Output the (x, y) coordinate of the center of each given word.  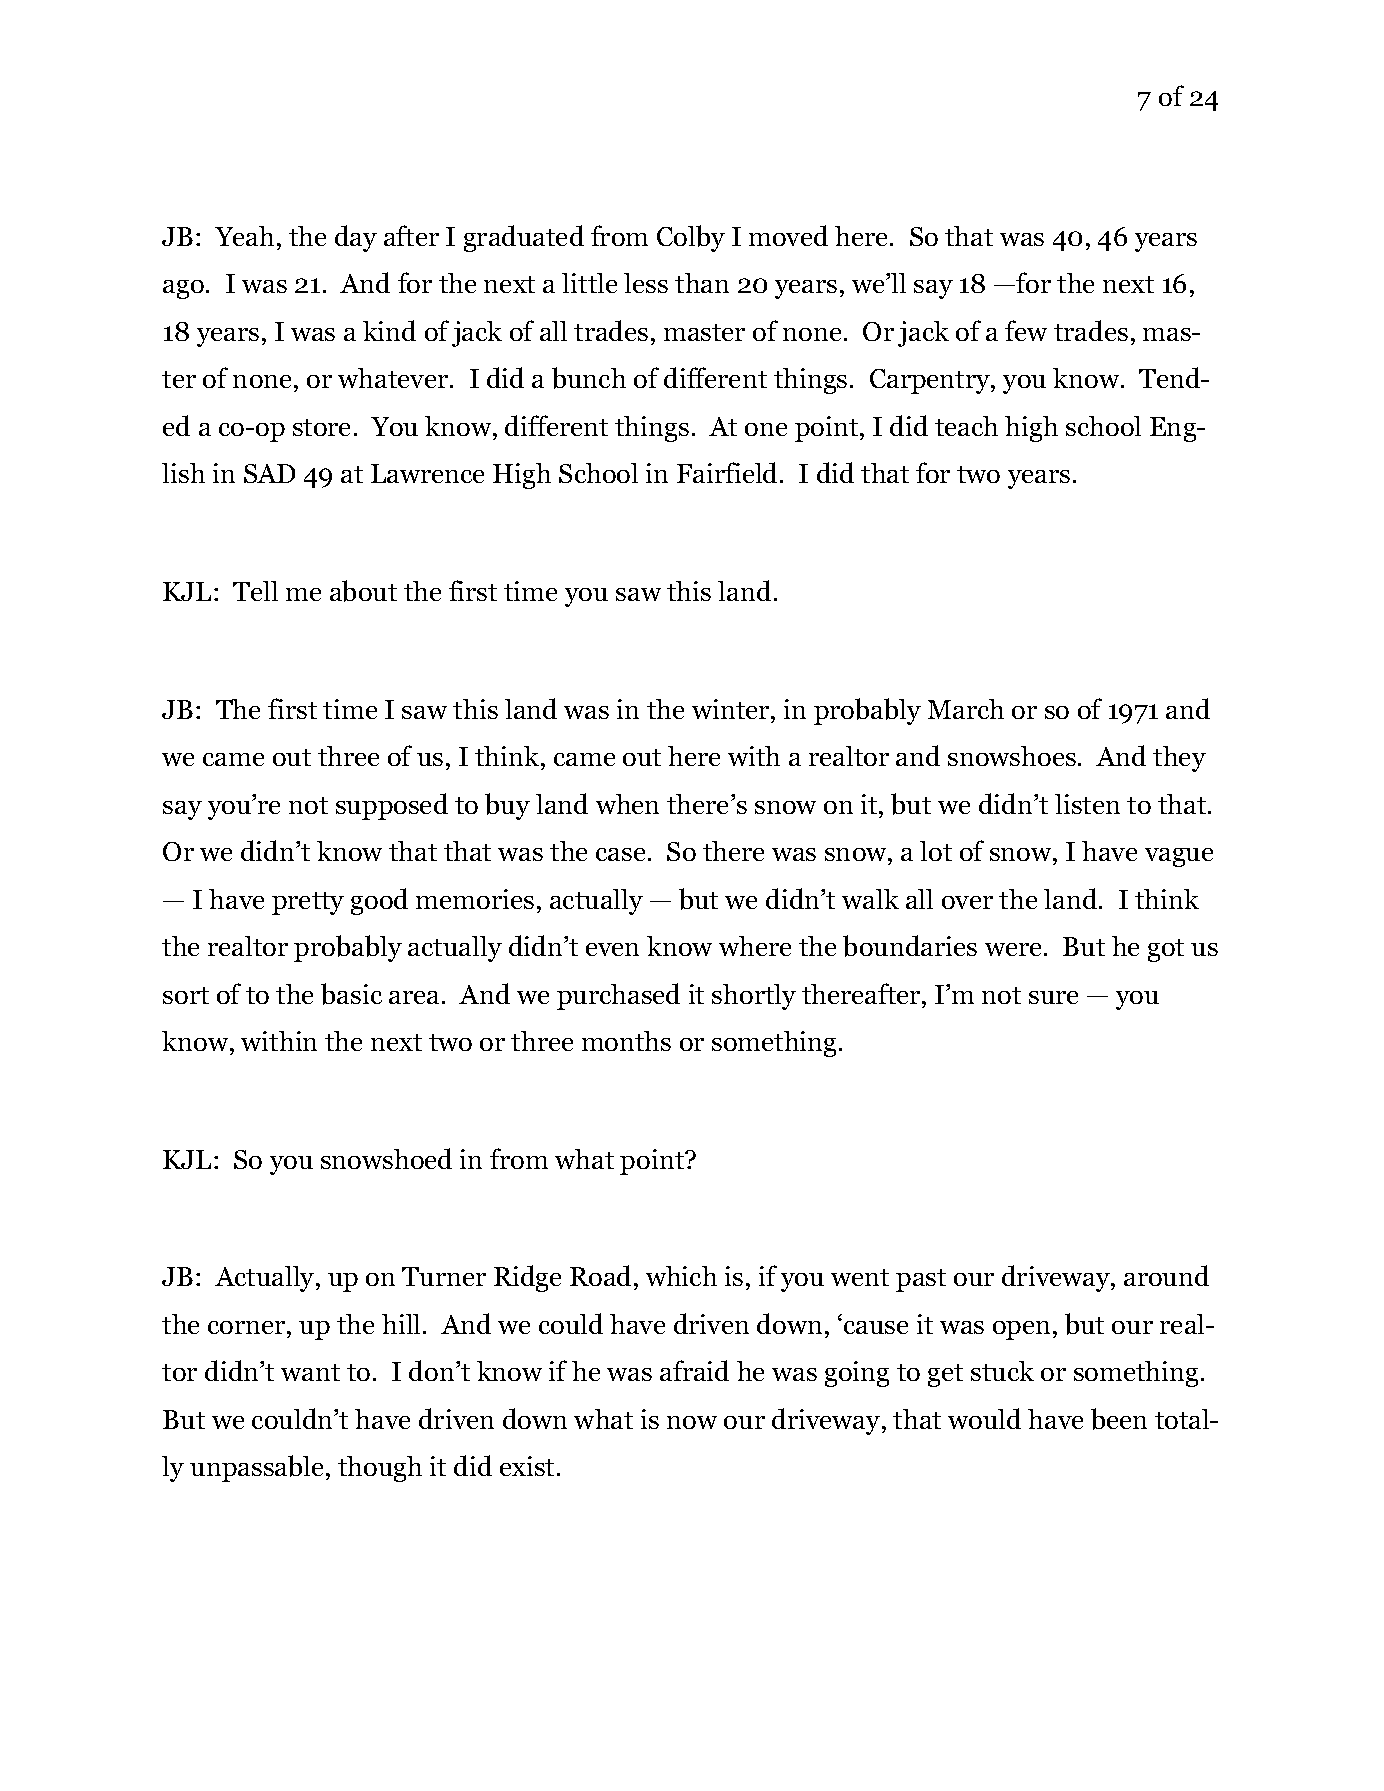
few (1026, 330)
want (310, 1372)
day (356, 238)
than (702, 283)
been (1119, 1419)
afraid (694, 1370)
